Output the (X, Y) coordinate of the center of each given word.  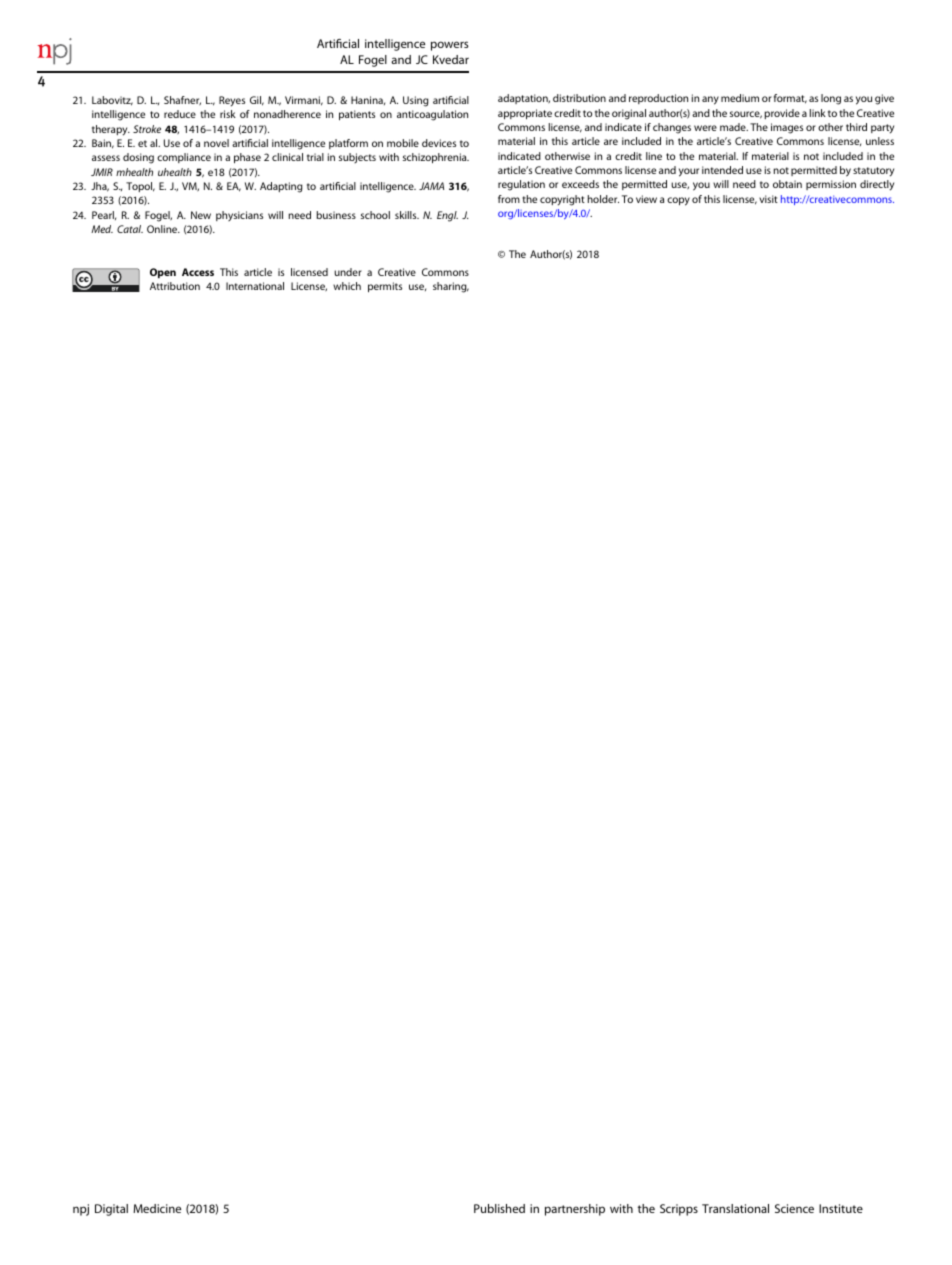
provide (782, 114)
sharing (451, 287)
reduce (180, 114)
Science (794, 1208)
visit (768, 199)
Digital (111, 1210)
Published (499, 1208)
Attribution (175, 286)
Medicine (157, 1208)
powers (450, 46)
